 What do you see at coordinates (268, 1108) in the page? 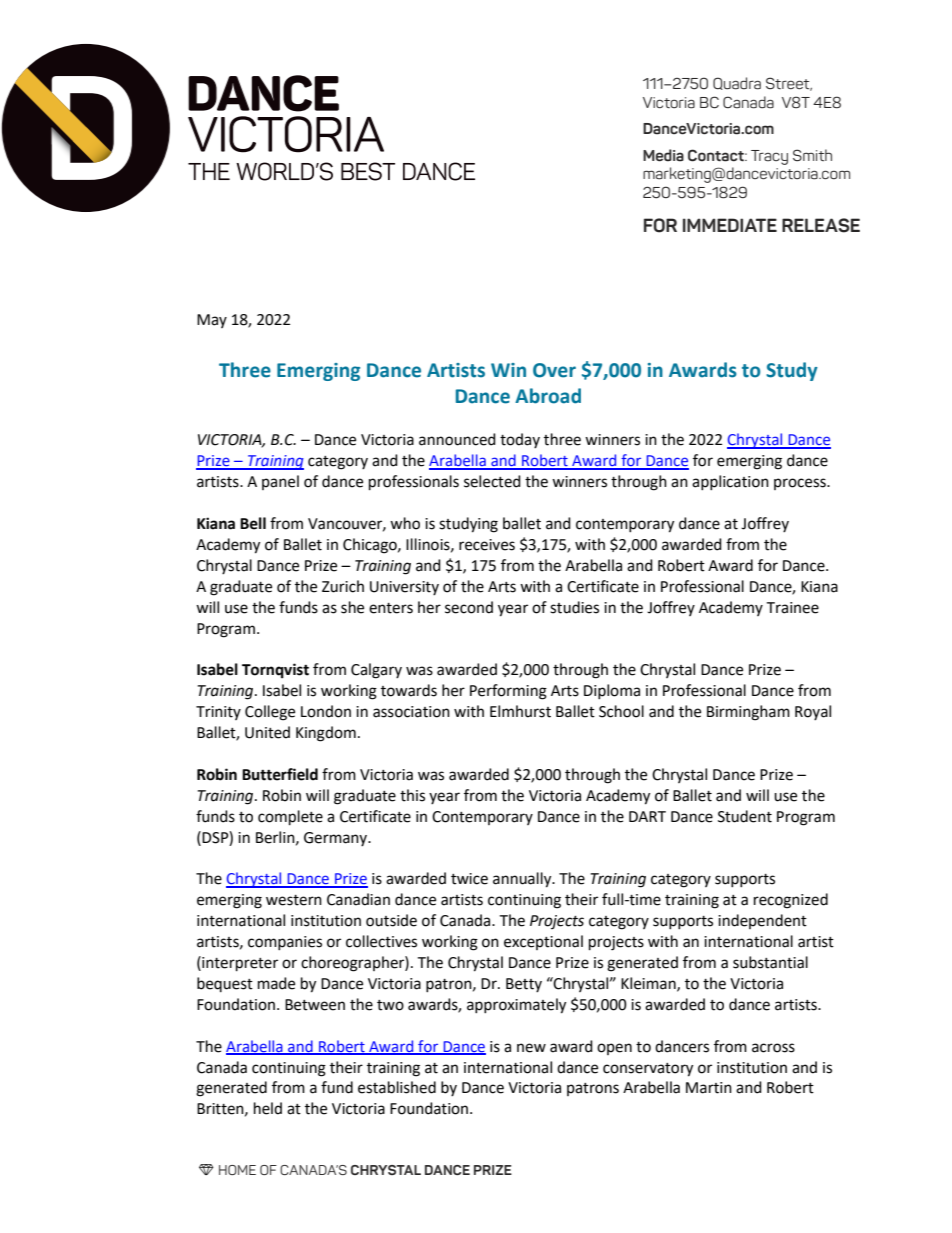
I see `held` at bounding box center [268, 1108].
